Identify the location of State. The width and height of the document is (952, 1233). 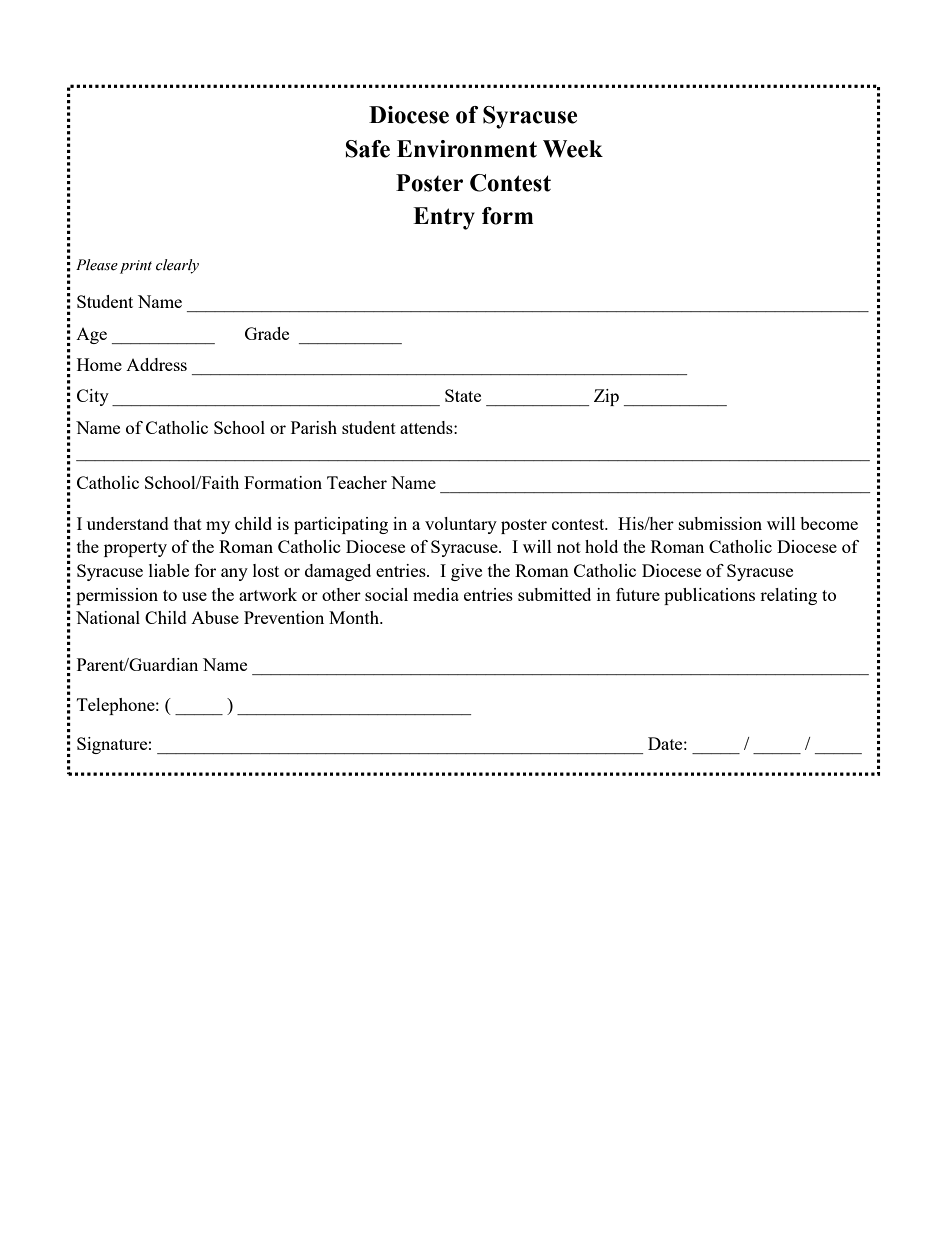
(463, 395).
